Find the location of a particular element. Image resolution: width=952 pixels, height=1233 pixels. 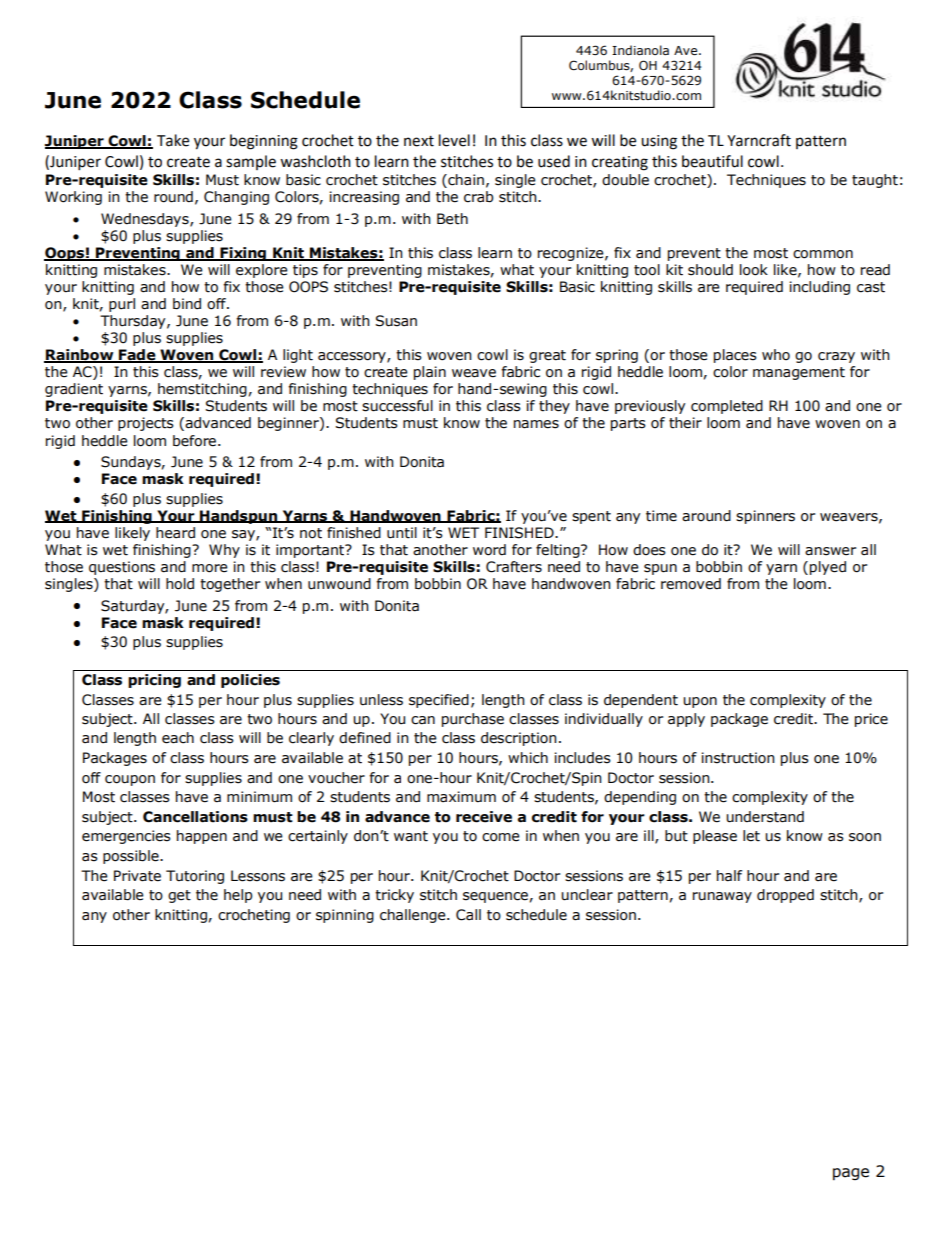

dropped is located at coordinates (785, 896).
